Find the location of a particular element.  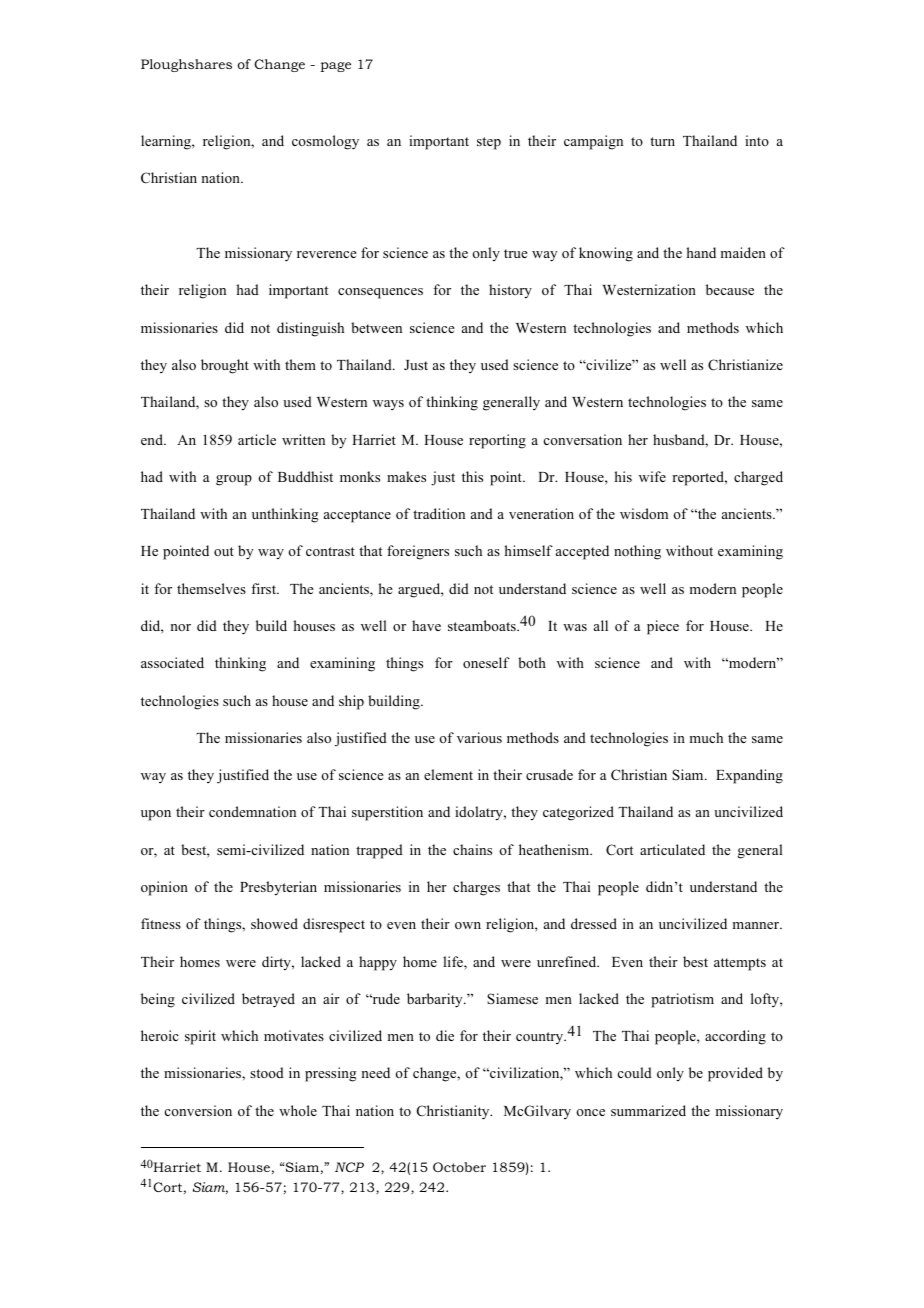

articulated is located at coordinates (672, 849).
